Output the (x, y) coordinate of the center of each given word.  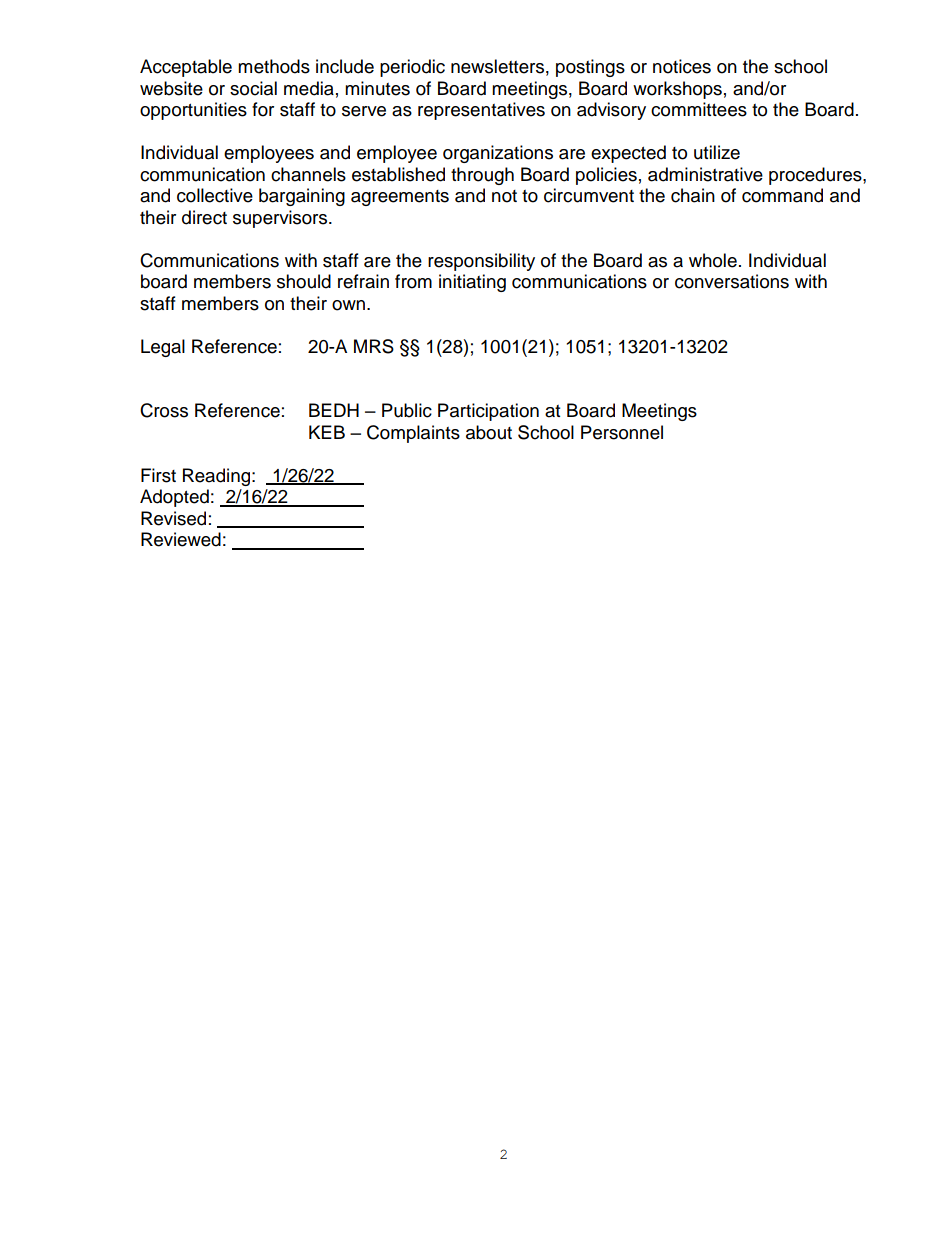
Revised (173, 518)
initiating (472, 283)
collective (215, 195)
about (489, 432)
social (253, 88)
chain (693, 195)
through (482, 176)
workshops (677, 90)
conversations (732, 281)
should (304, 281)
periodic (412, 68)
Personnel (622, 432)
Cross (164, 410)
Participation (488, 412)
